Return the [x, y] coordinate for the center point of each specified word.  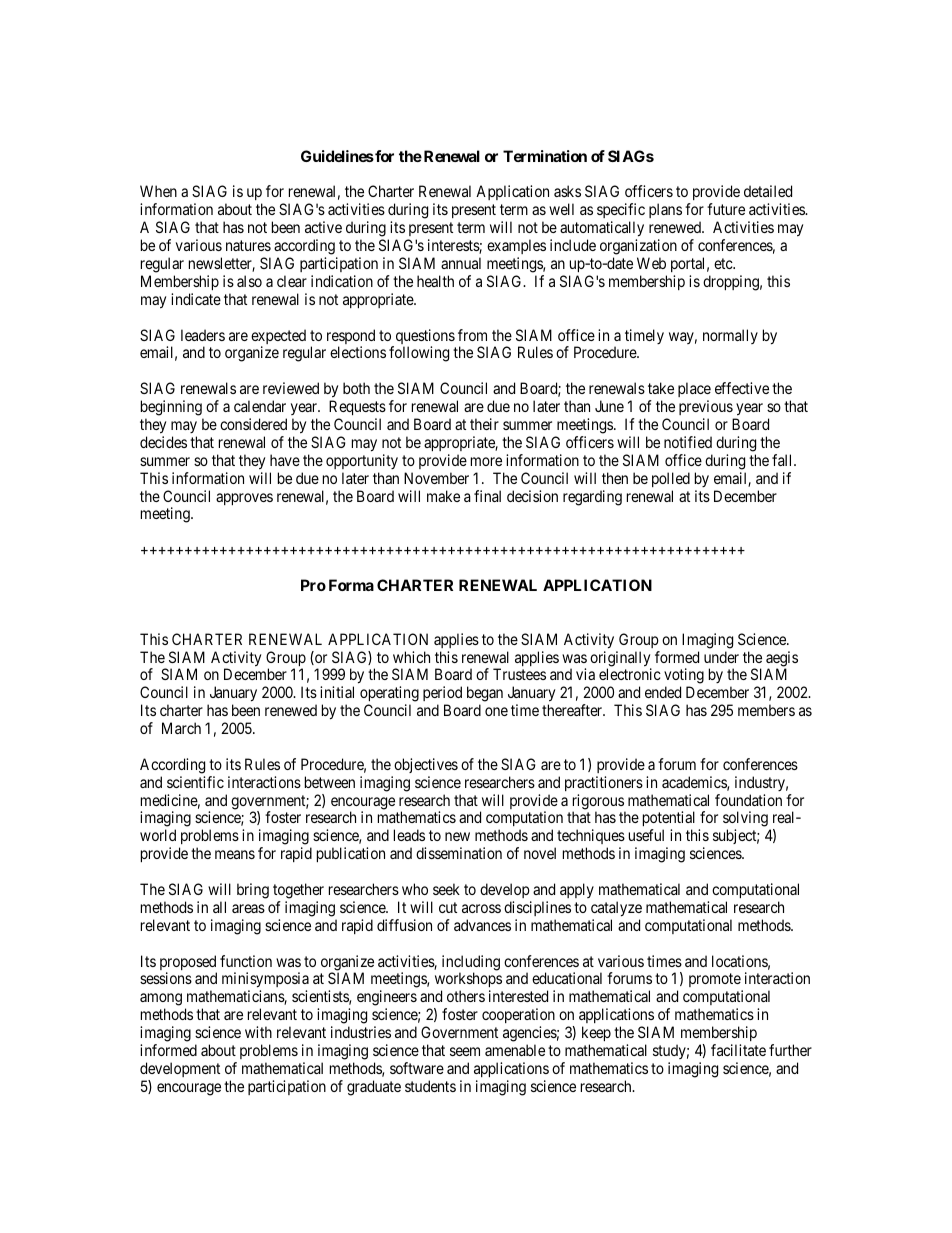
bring [253, 891]
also [249, 281]
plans [665, 210]
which [411, 657]
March [181, 728]
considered [253, 424]
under [721, 657]
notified [688, 442]
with [258, 1032]
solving [746, 820]
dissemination [459, 853]
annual [461, 263]
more [486, 461]
